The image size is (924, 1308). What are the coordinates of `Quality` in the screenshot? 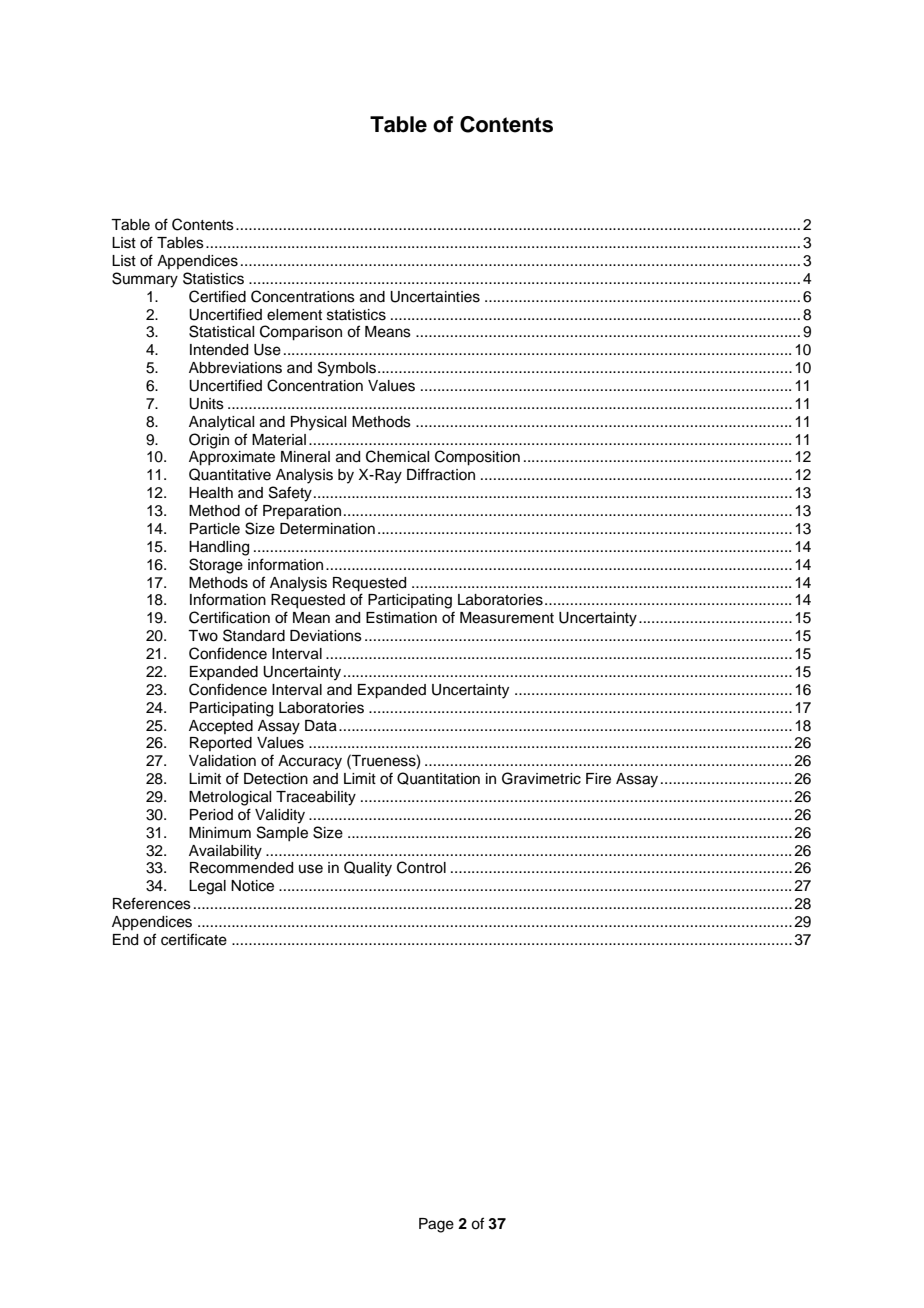 It's located at (368, 869).
